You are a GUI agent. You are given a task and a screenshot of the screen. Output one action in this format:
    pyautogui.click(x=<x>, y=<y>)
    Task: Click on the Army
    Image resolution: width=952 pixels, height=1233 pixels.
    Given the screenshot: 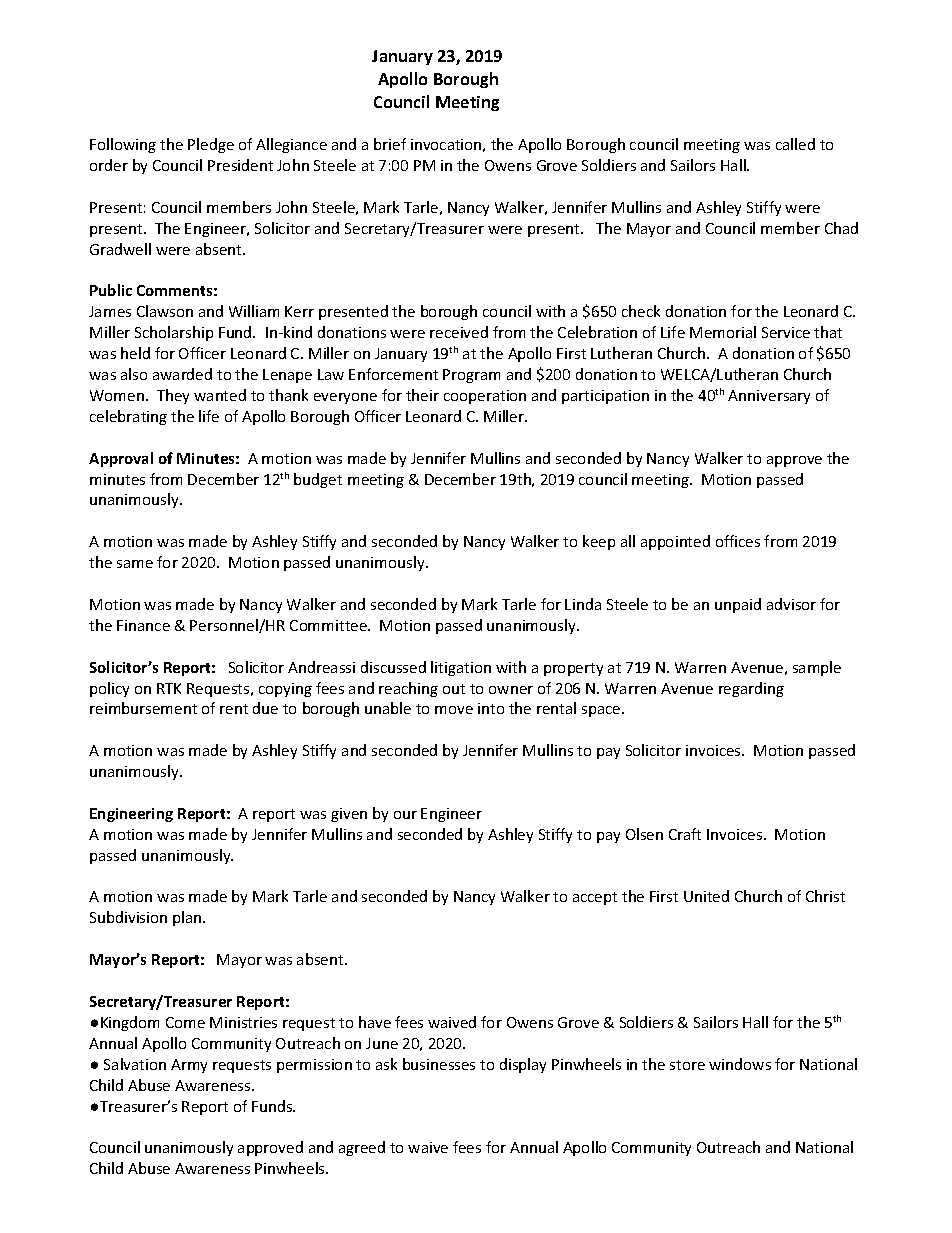 What is the action you would take?
    pyautogui.click(x=189, y=1066)
